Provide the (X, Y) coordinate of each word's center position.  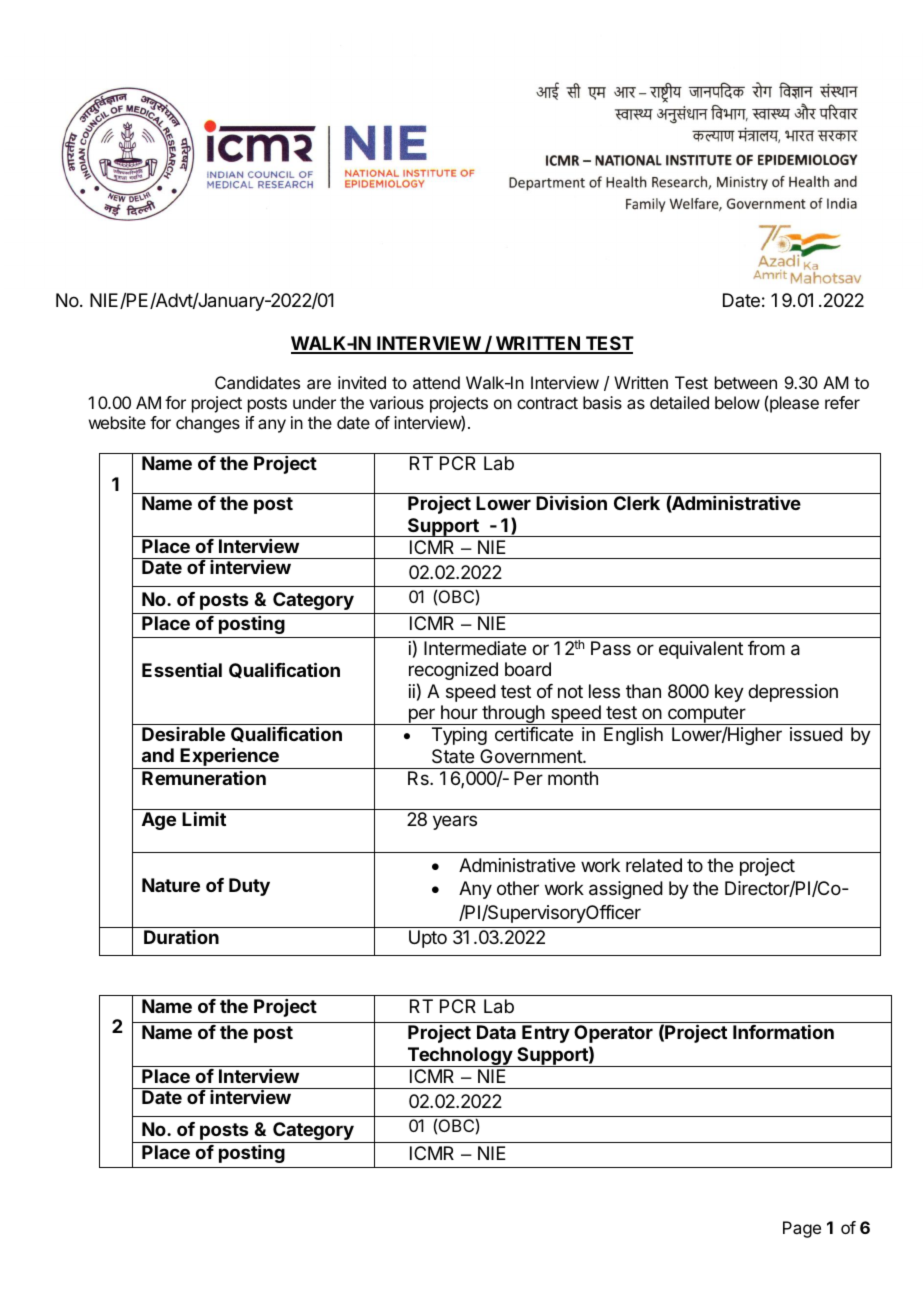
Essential (182, 670)
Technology (459, 1057)
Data (496, 1032)
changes (208, 424)
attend (436, 382)
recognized (453, 671)
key (729, 693)
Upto (428, 939)
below (737, 402)
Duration (181, 937)
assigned (626, 890)
